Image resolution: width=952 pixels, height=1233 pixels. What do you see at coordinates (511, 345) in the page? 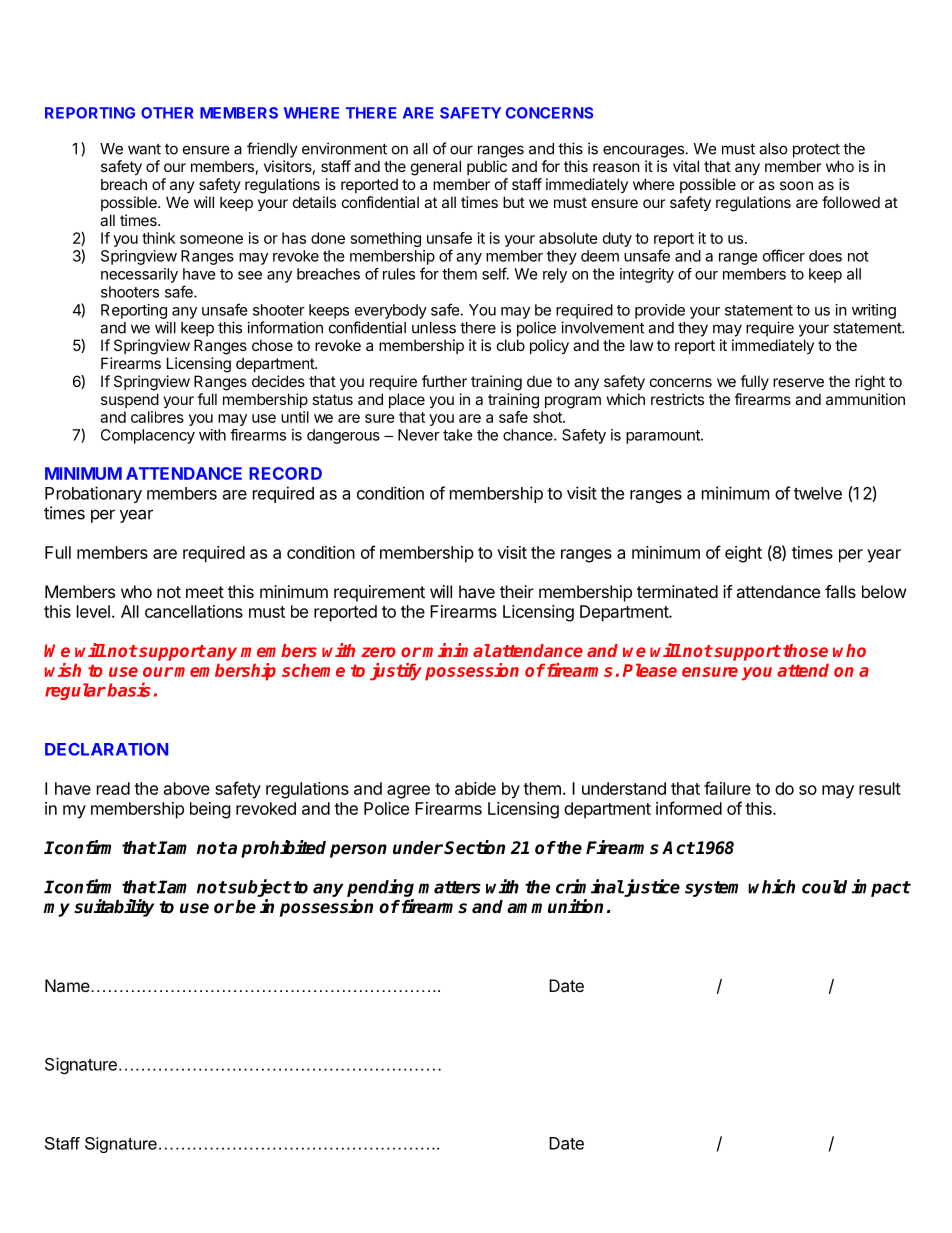
I see `club` at bounding box center [511, 345].
